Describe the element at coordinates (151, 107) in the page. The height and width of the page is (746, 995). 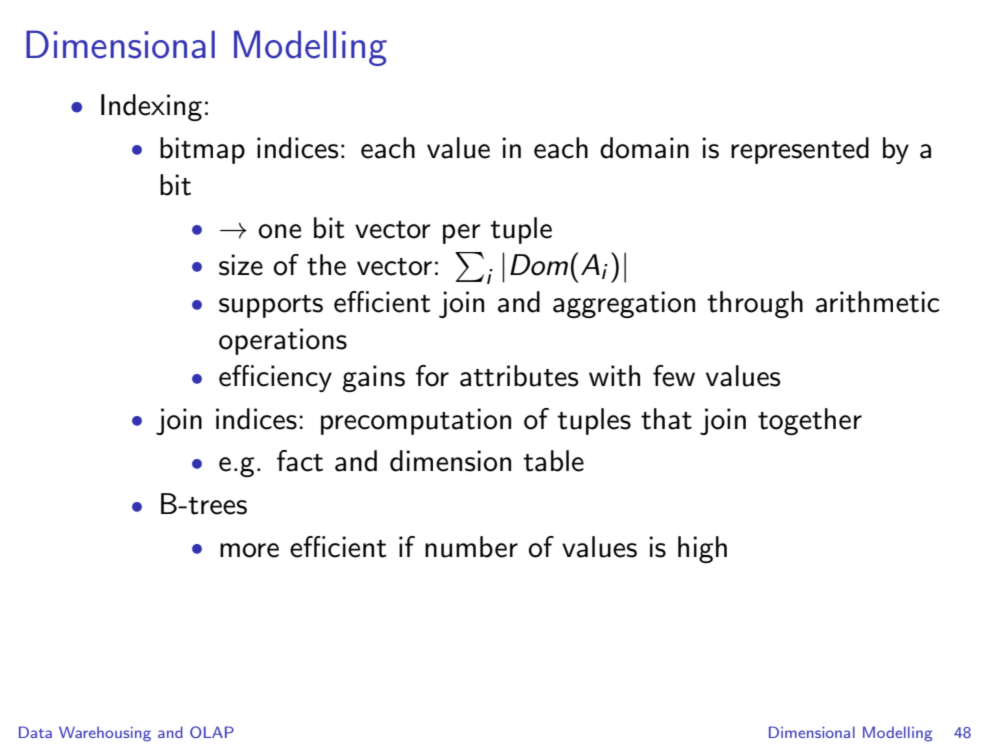
I see `Indexing` at that location.
